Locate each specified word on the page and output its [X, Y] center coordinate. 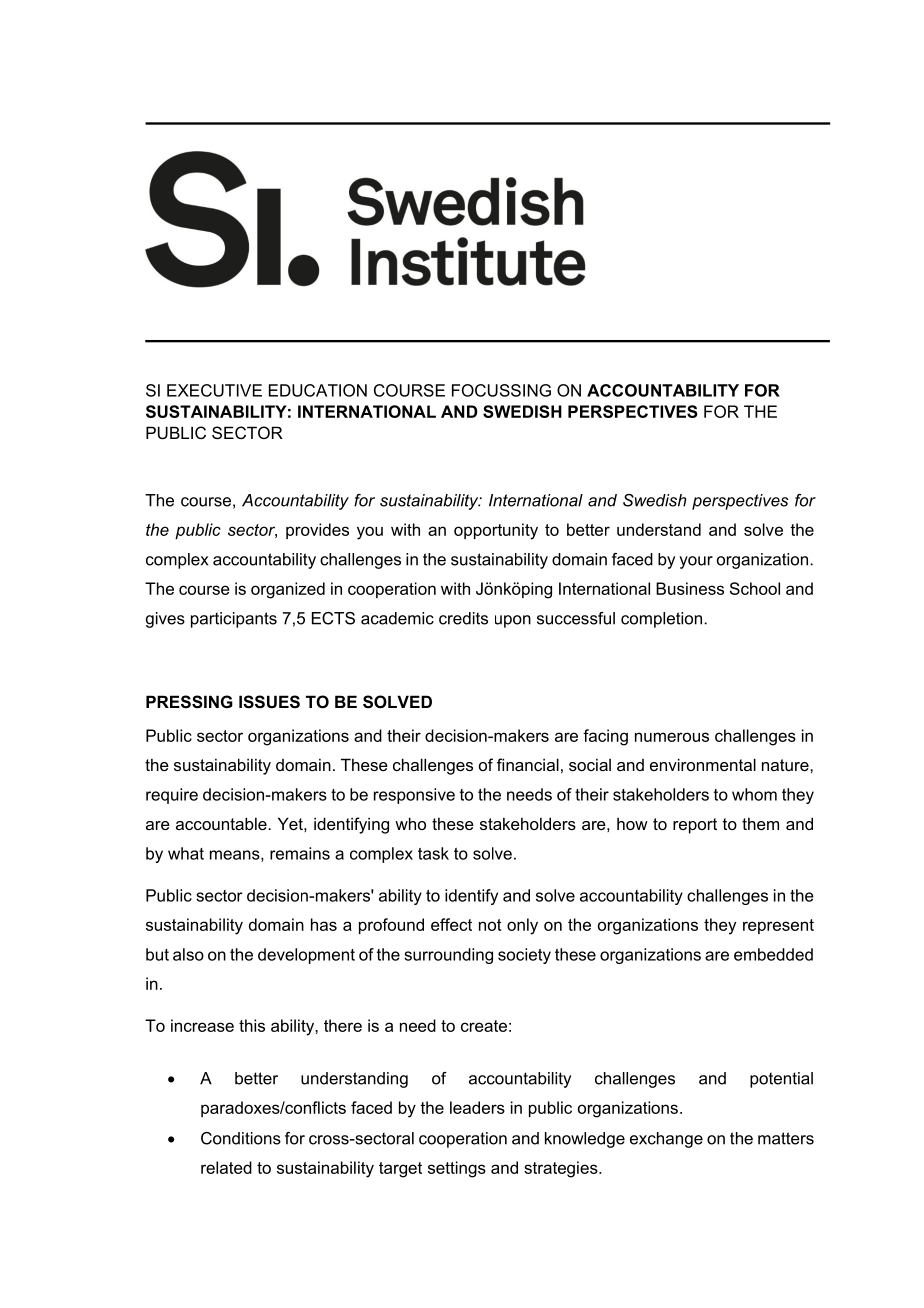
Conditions [241, 1138]
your [696, 562]
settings [457, 1169]
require [172, 796]
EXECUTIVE [214, 390]
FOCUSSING [501, 390]
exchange [666, 1140]
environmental [703, 764]
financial [528, 764]
